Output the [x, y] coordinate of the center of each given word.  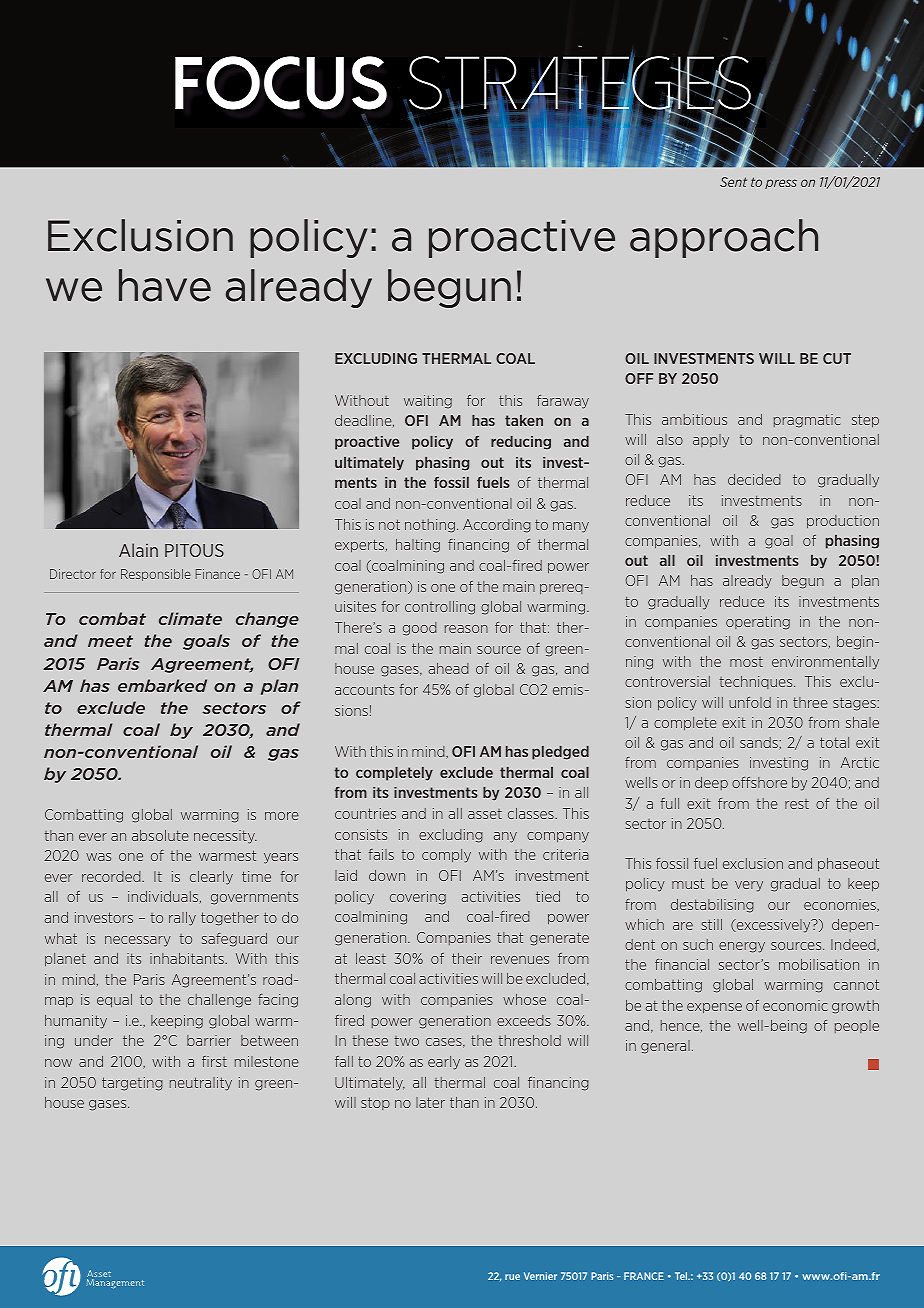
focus [281, 83]
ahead [449, 668]
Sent [733, 182]
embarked [162, 685]
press [781, 184]
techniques [757, 682]
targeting [132, 1084]
